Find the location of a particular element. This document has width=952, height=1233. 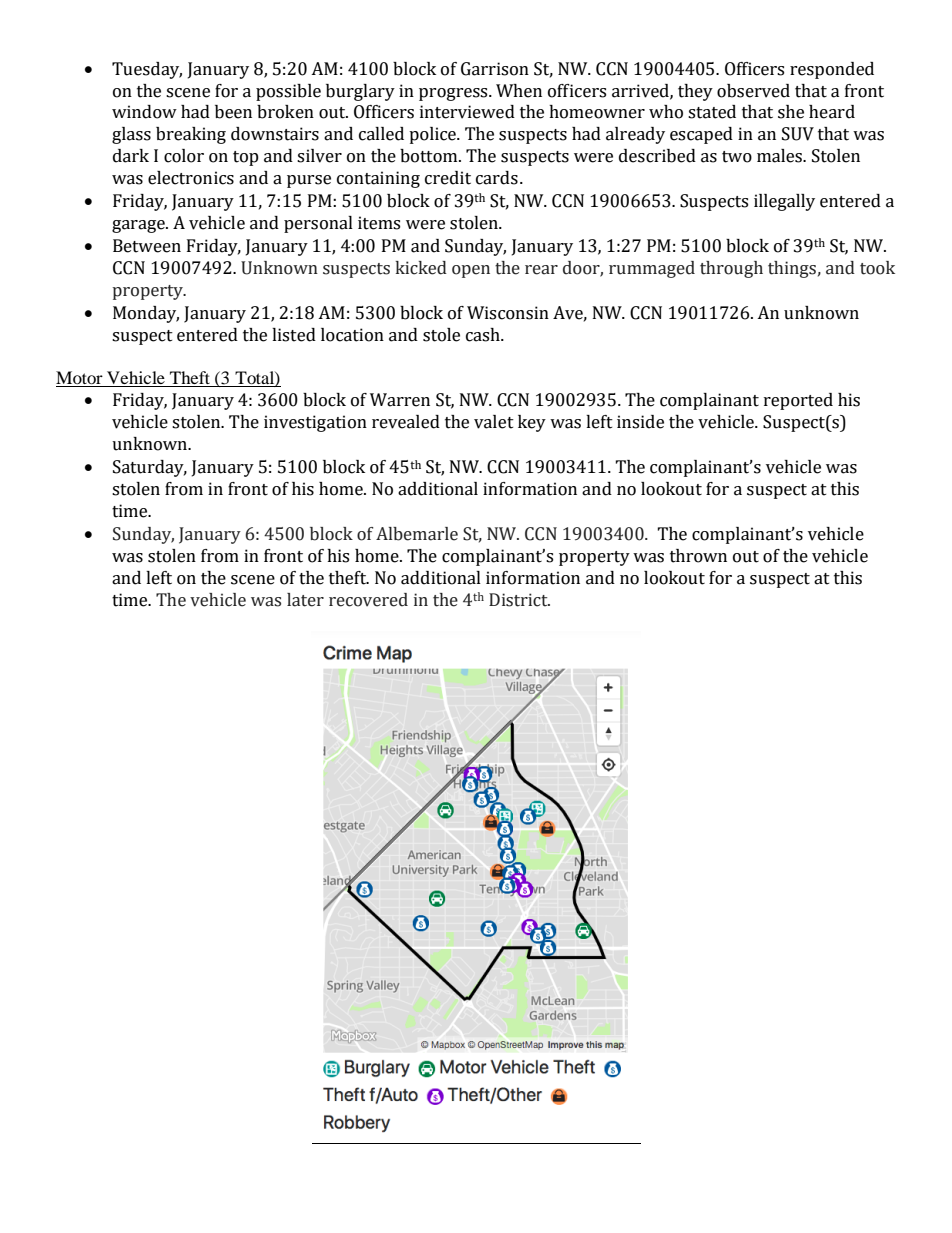

Tuesday is located at coordinates (147, 70).
